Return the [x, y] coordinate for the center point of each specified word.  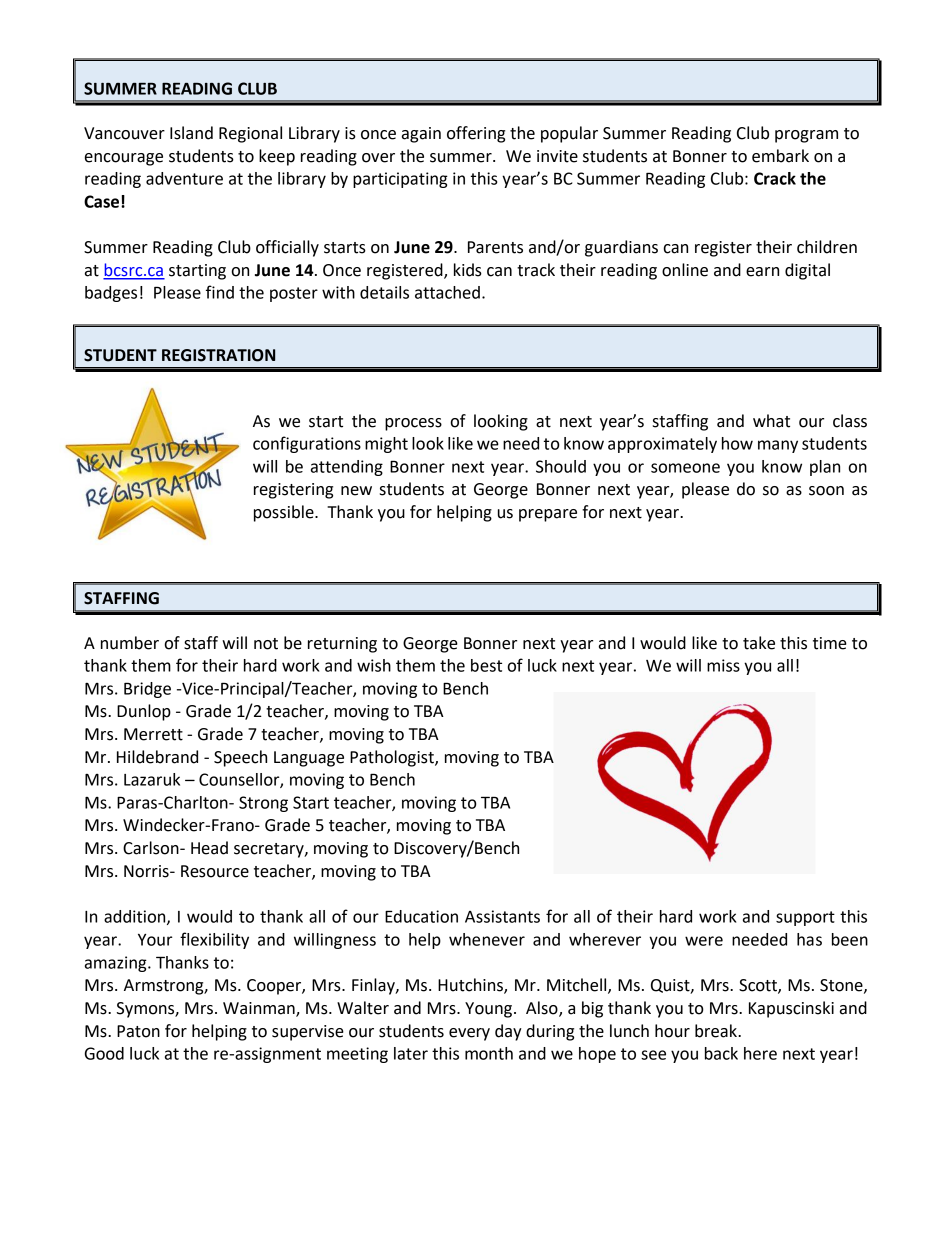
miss [723, 665]
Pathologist [393, 758]
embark [780, 156]
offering [476, 134]
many [778, 446]
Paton [138, 1031]
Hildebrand [157, 757]
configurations [307, 444]
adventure [184, 178]
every [469, 1034]
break [717, 1031]
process [413, 424]
